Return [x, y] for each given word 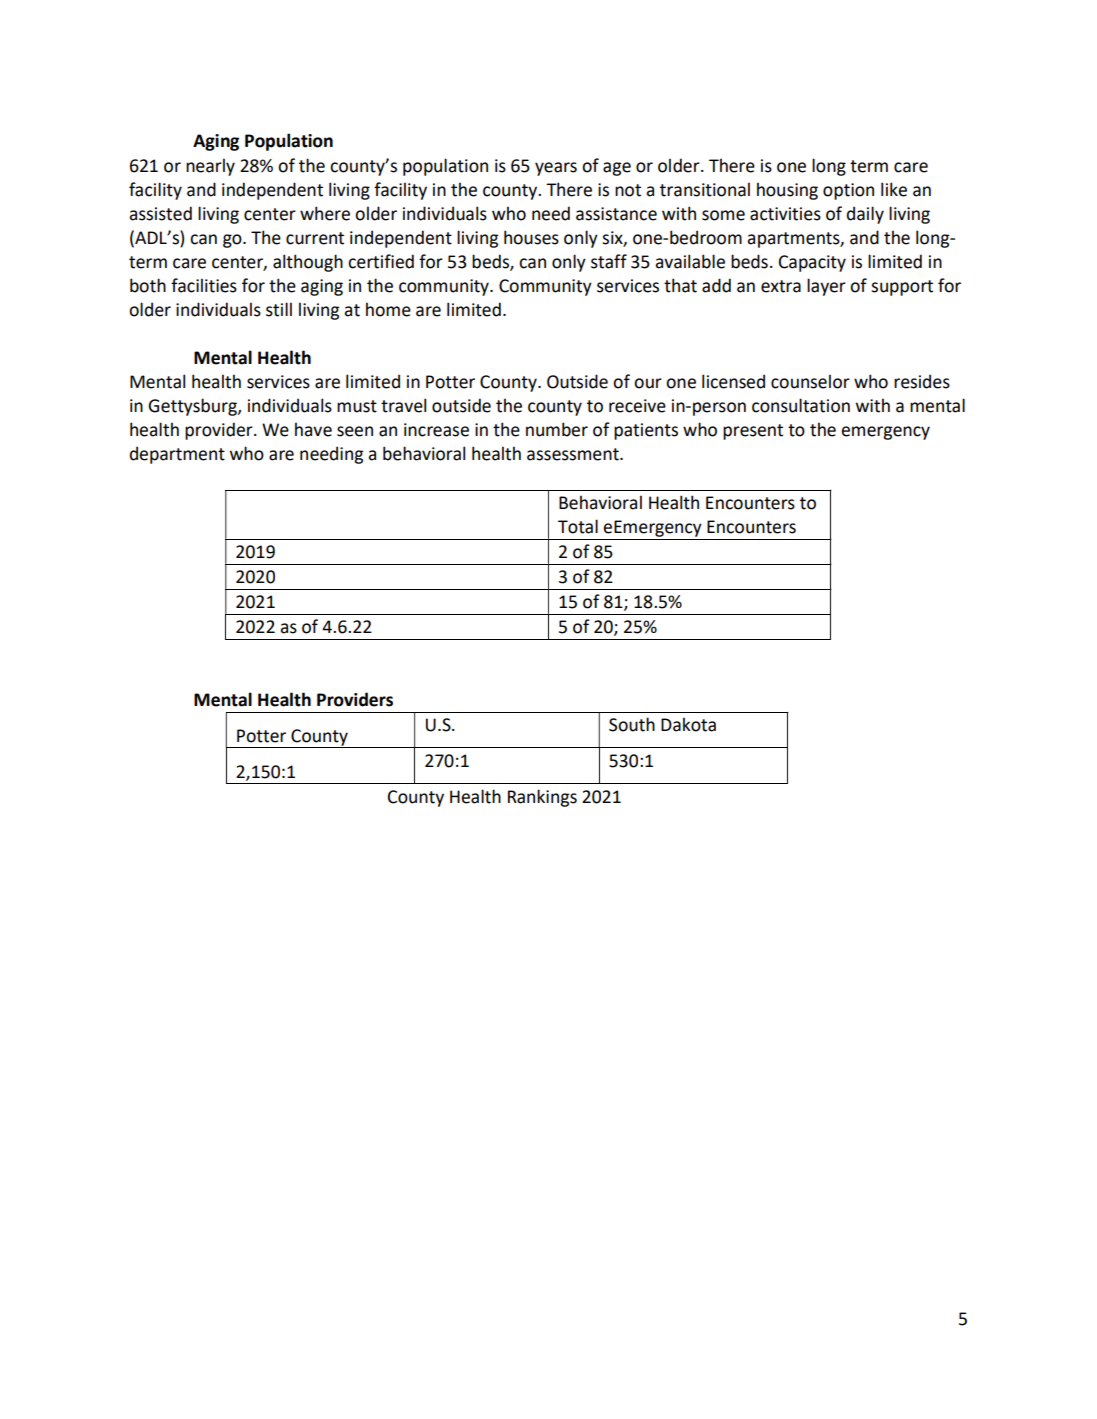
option [848, 191]
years [556, 169]
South [632, 724]
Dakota [688, 724]
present [753, 432]
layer [826, 287]
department [177, 455]
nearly [210, 167]
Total [578, 526]
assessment [574, 454]
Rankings [542, 798]
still [279, 309]
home [388, 309]
